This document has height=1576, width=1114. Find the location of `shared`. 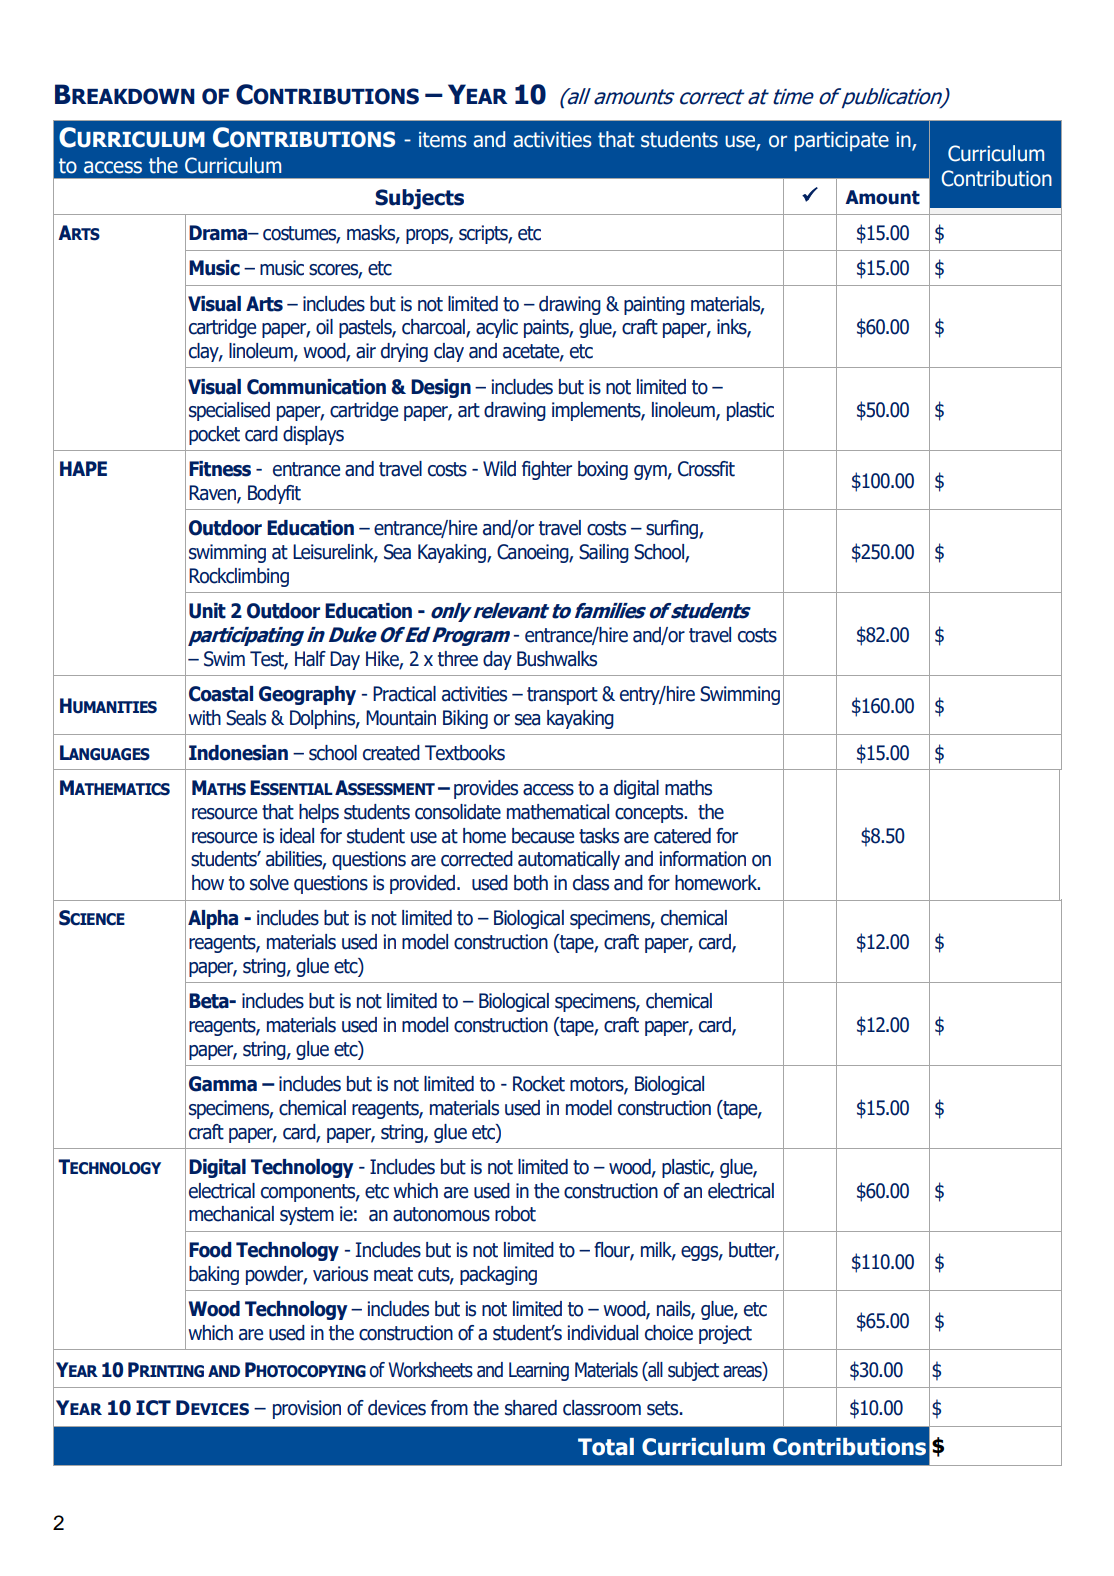

shared is located at coordinates (531, 1408).
